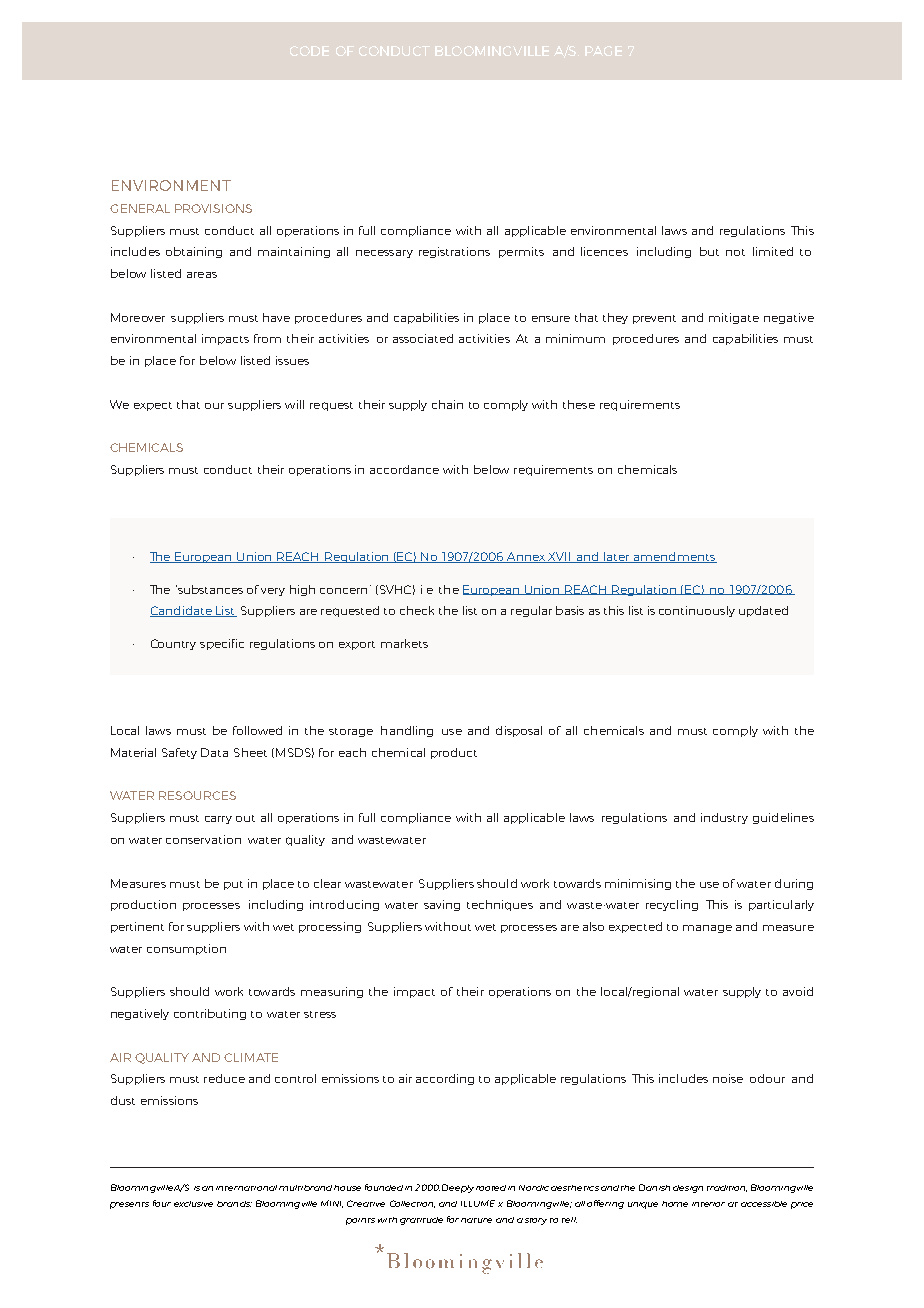 Image resolution: width=924 pixels, height=1308 pixels. Describe the element at coordinates (294, 404) in the image. I see `will` at that location.
